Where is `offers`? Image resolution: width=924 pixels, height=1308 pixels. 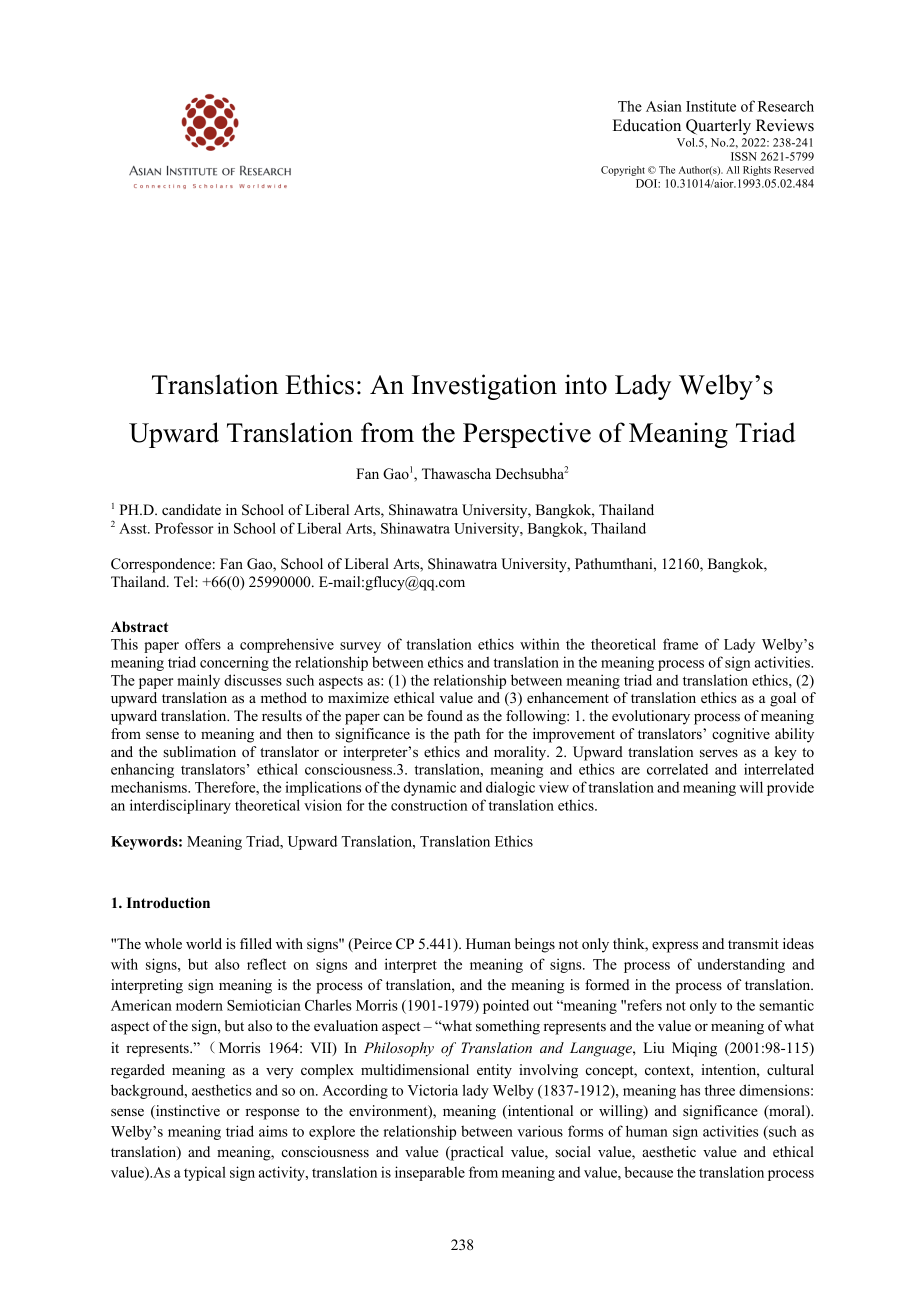 offers is located at coordinates (203, 644).
